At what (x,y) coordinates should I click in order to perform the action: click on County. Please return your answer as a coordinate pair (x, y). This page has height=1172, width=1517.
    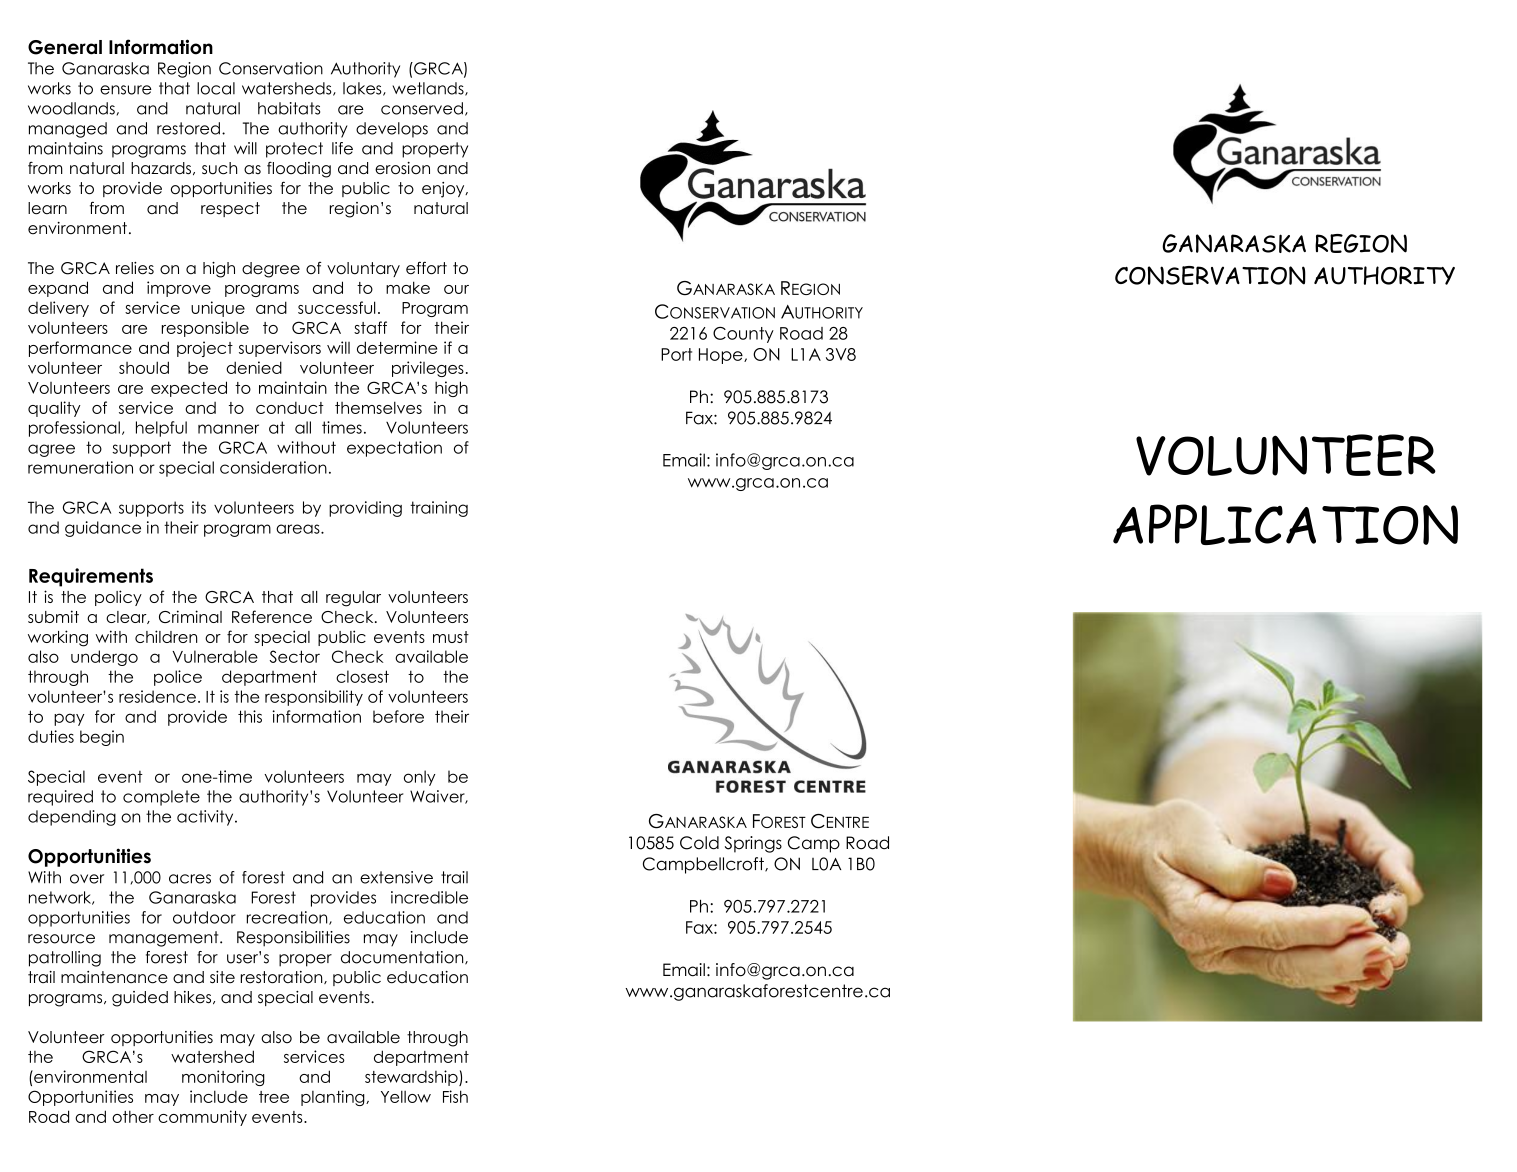
    Looking at the image, I should click on (743, 335).
